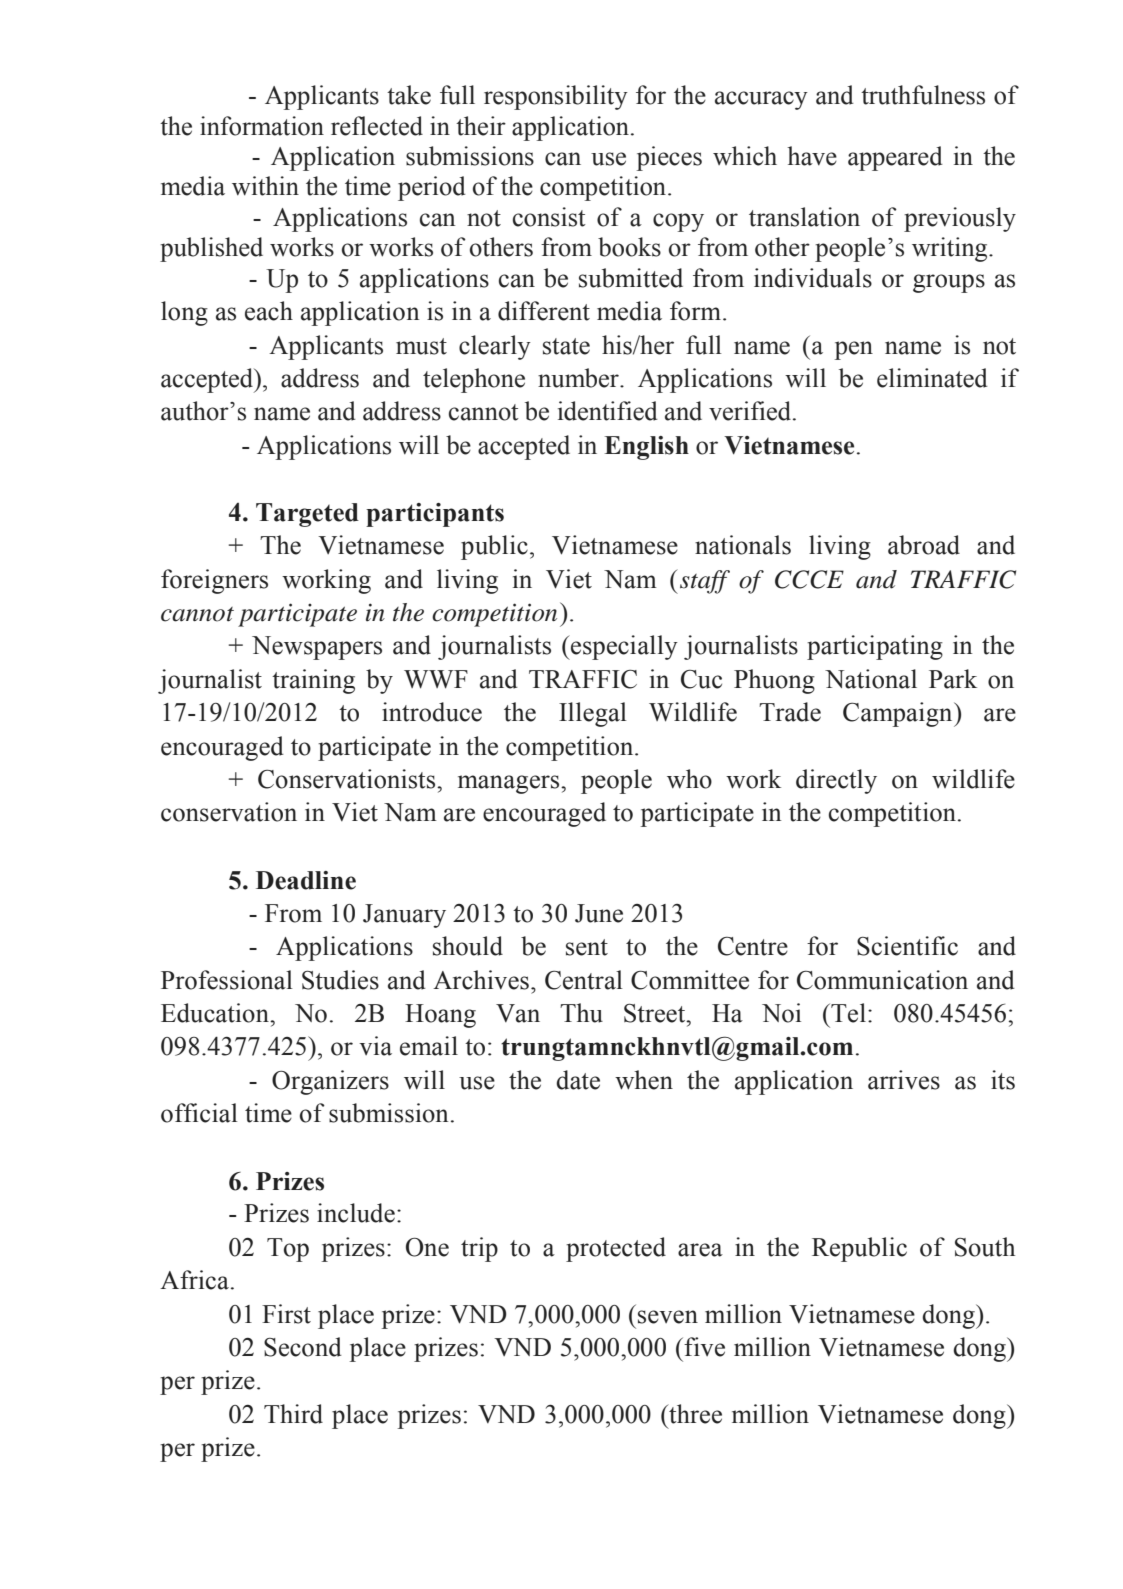 The image size is (1123, 1589). What do you see at coordinates (556, 97) in the screenshot?
I see `responsibility` at bounding box center [556, 97].
